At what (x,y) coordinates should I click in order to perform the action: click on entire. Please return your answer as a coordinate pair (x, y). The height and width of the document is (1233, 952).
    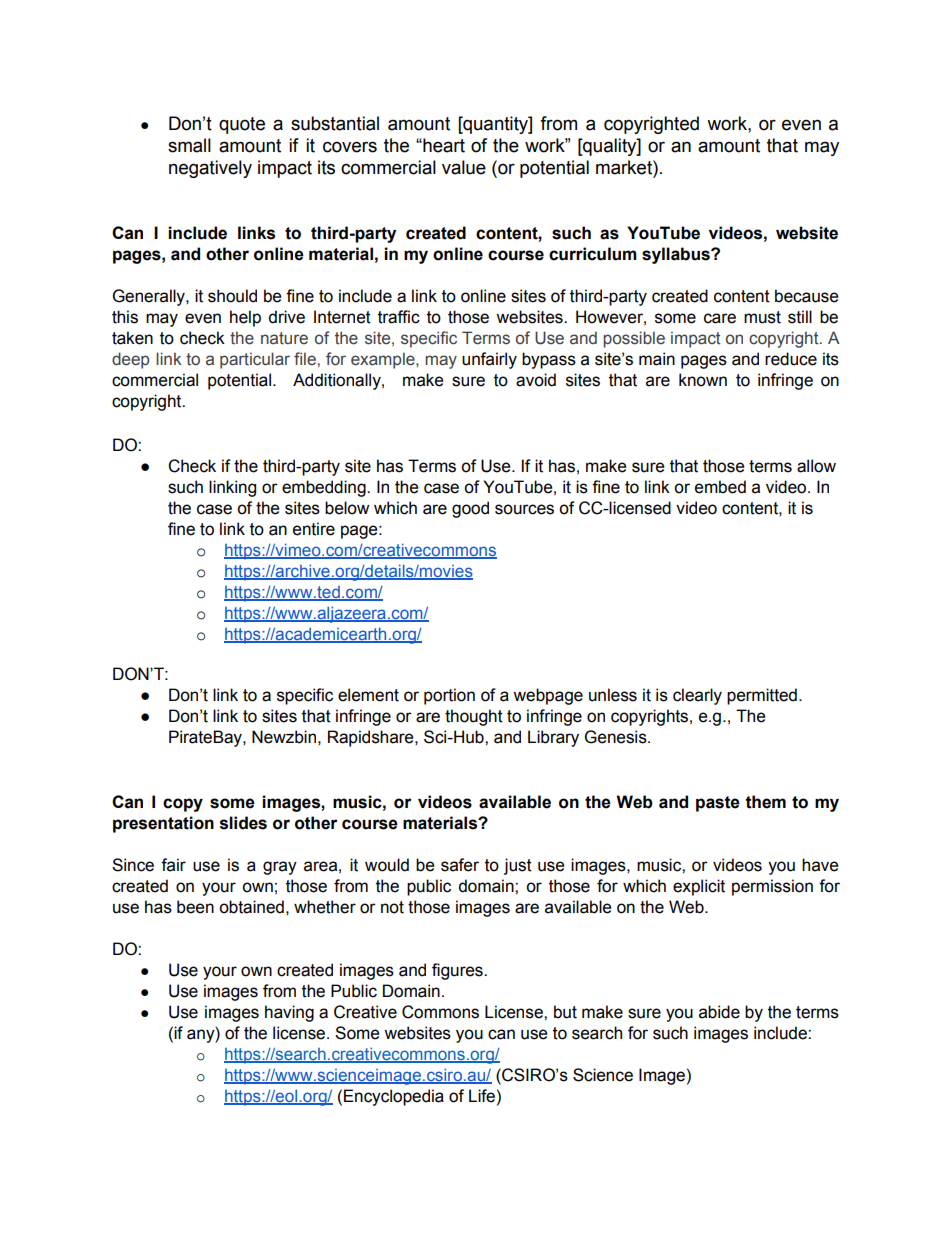
    Looking at the image, I should click on (314, 529).
